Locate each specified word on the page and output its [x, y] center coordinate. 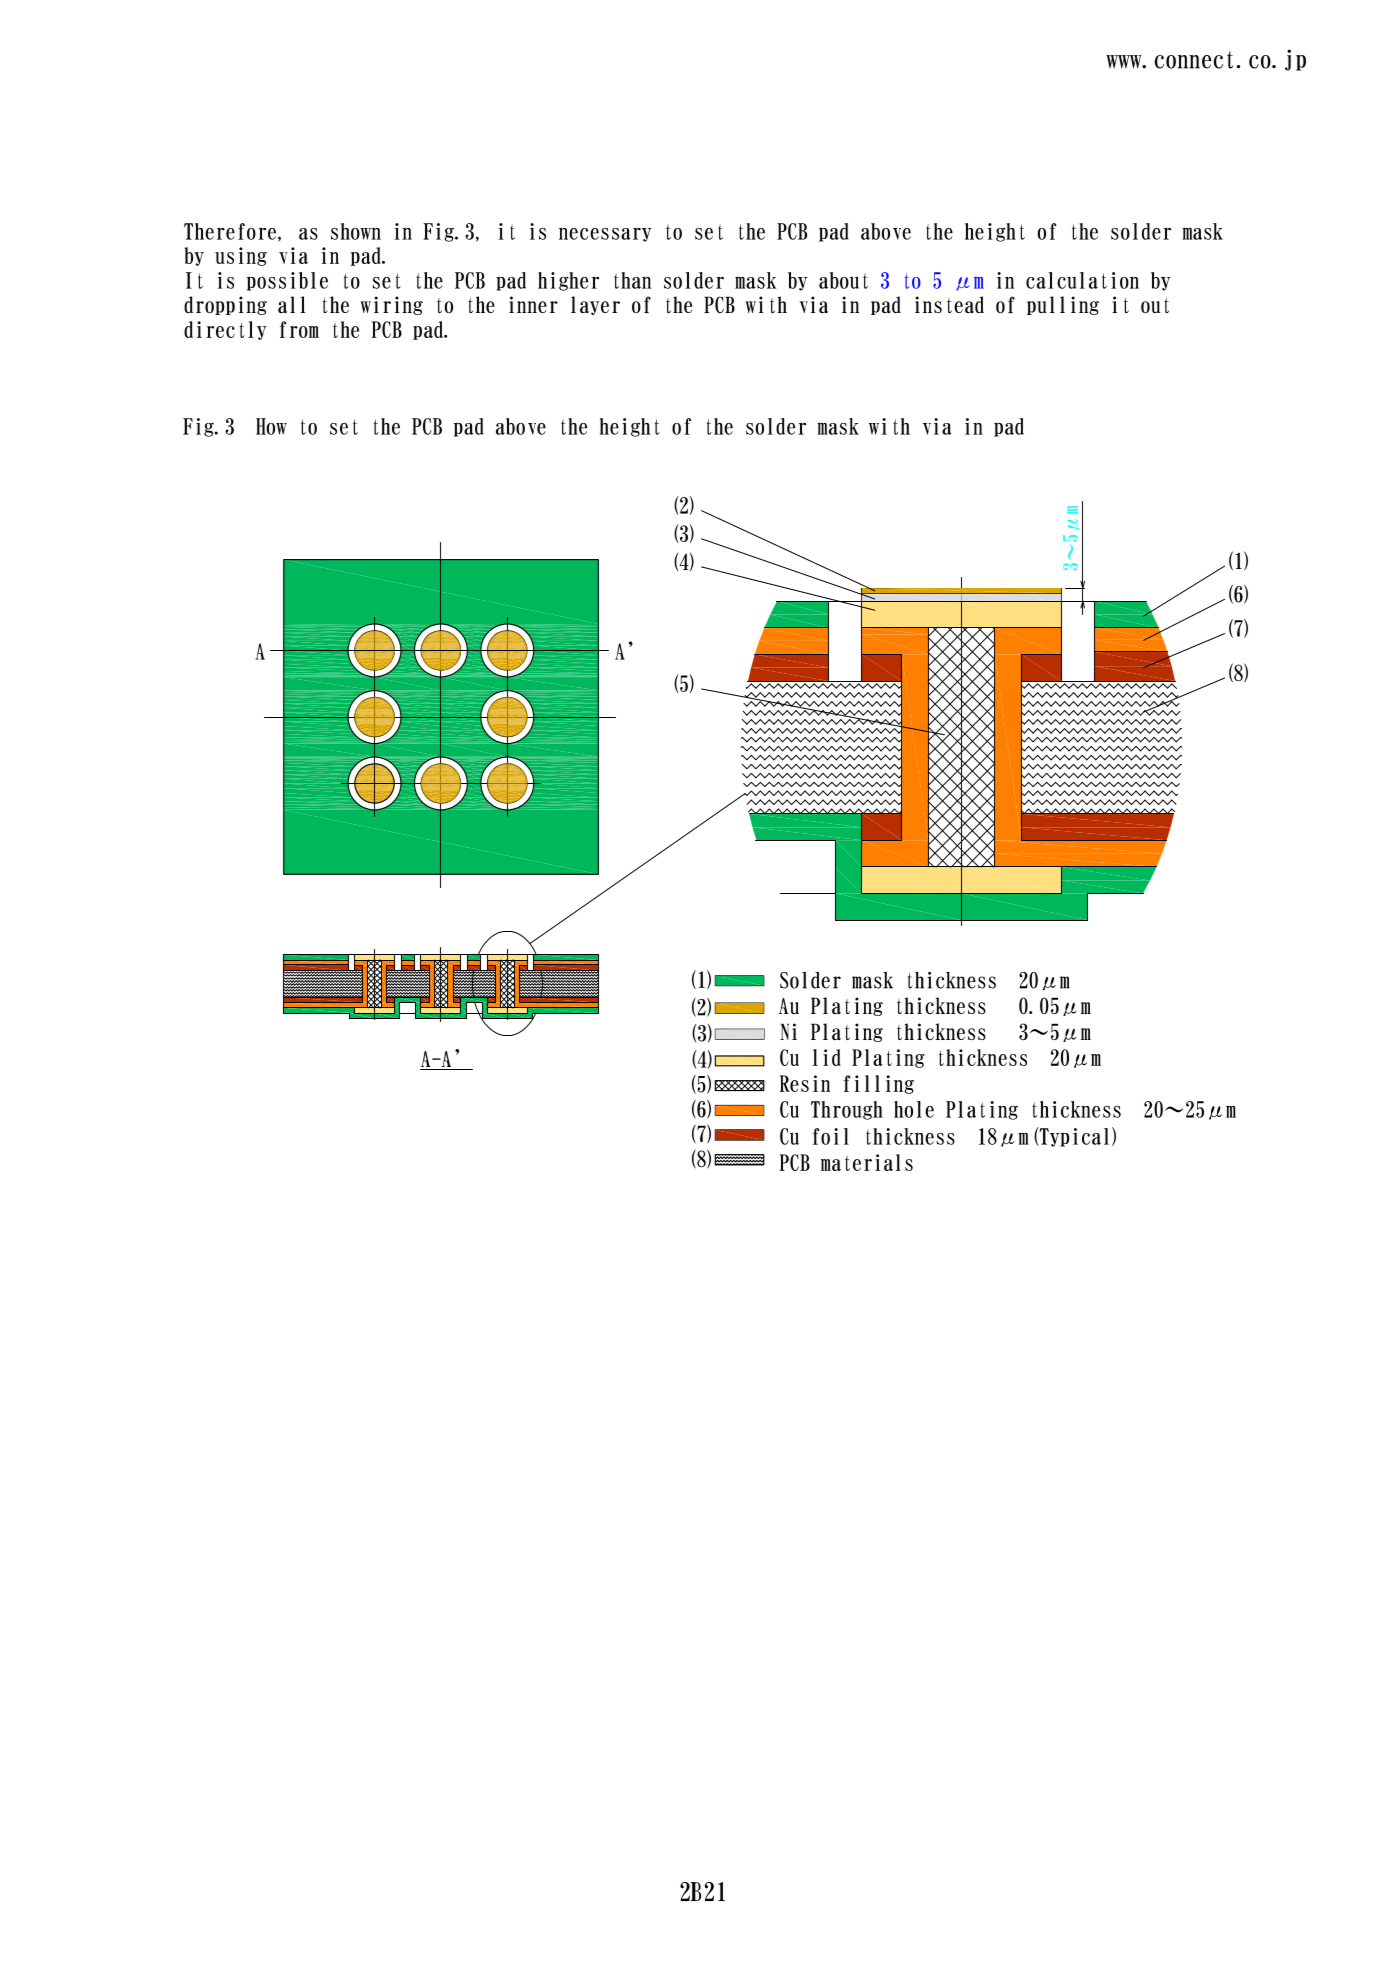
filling [879, 1084]
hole [914, 1109]
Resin [804, 1083]
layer [595, 305]
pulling [1063, 305]
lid [827, 1057]
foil [831, 1136]
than [632, 280]
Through [847, 1110]
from [299, 329]
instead [949, 304]
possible [287, 281]
